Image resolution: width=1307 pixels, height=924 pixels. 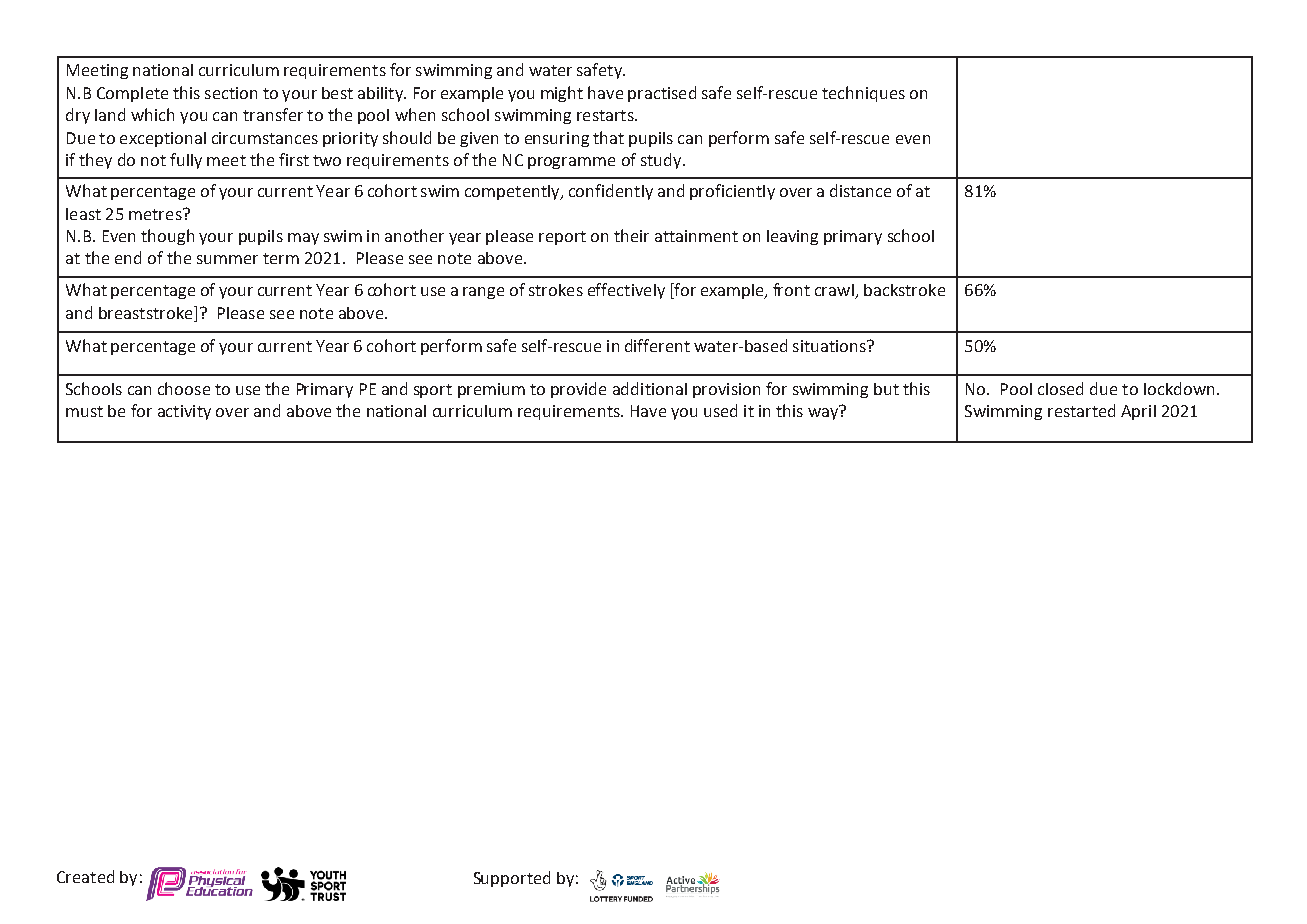 What do you see at coordinates (184, 412) in the image?
I see `activity` at bounding box center [184, 412].
